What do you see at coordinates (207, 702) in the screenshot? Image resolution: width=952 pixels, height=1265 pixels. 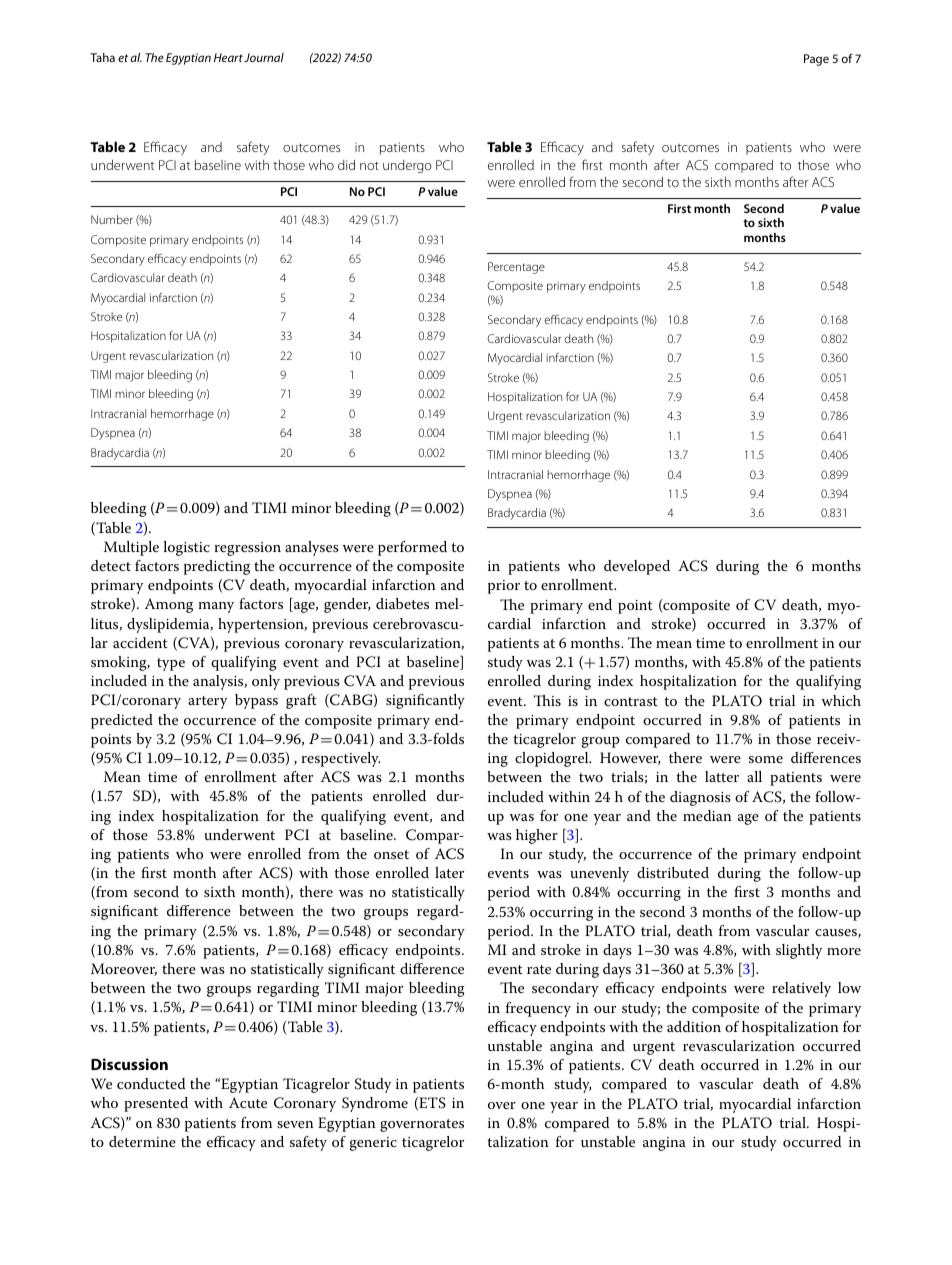 I see `artery` at bounding box center [207, 702].
